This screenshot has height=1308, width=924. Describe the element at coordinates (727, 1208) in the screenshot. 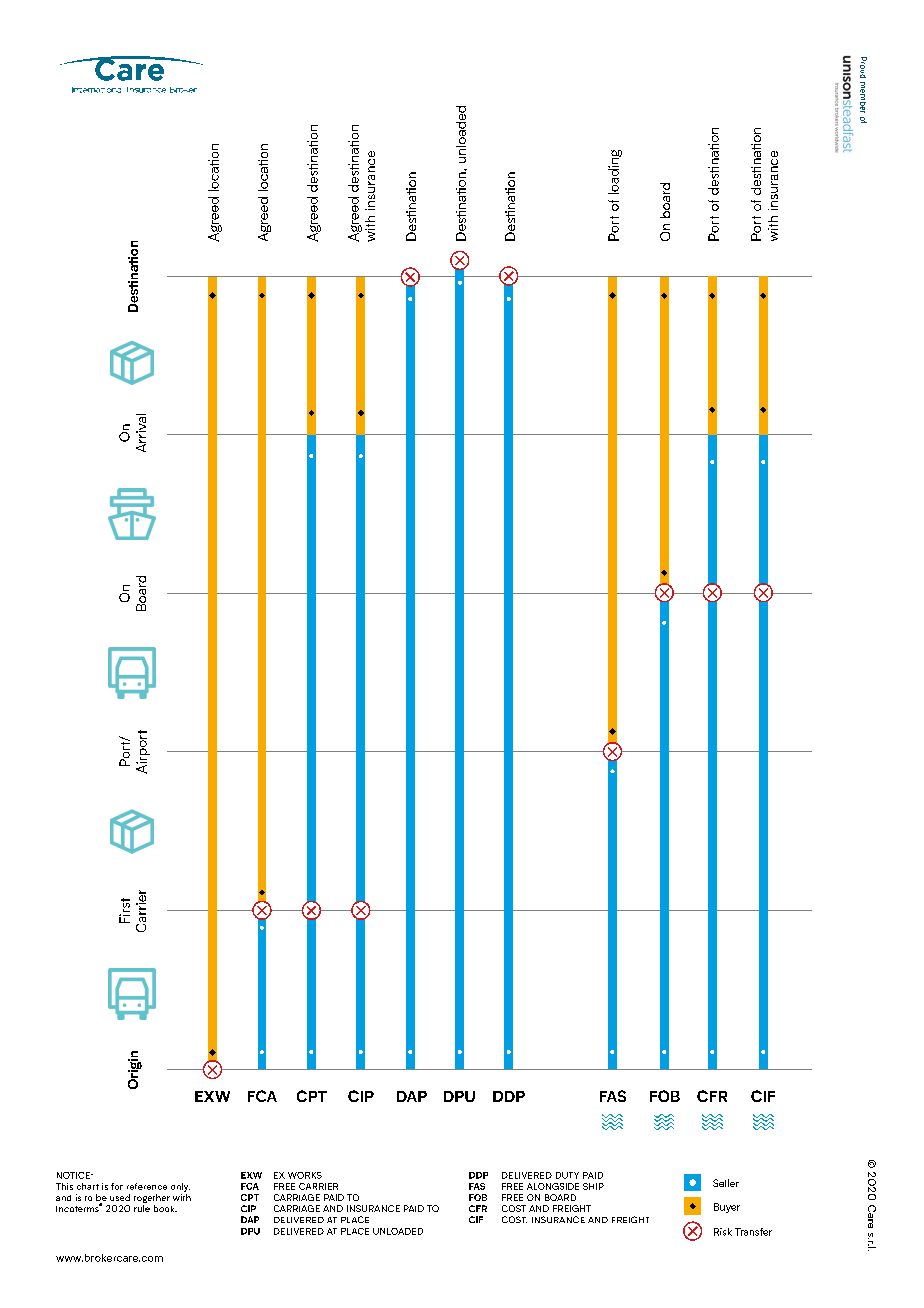

I see `Buyer` at that location.
